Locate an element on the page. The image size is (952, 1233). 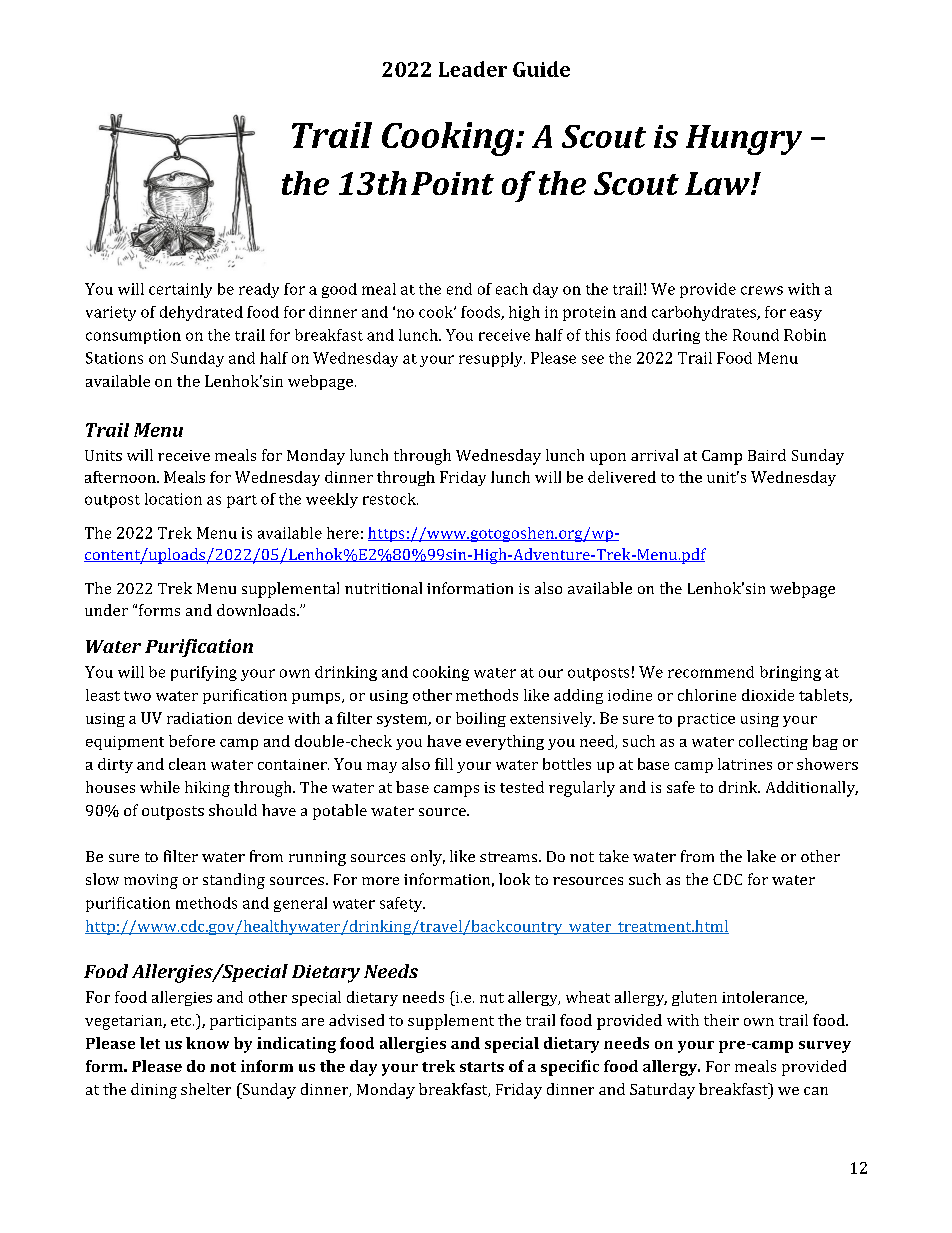
recommend is located at coordinates (711, 672).
